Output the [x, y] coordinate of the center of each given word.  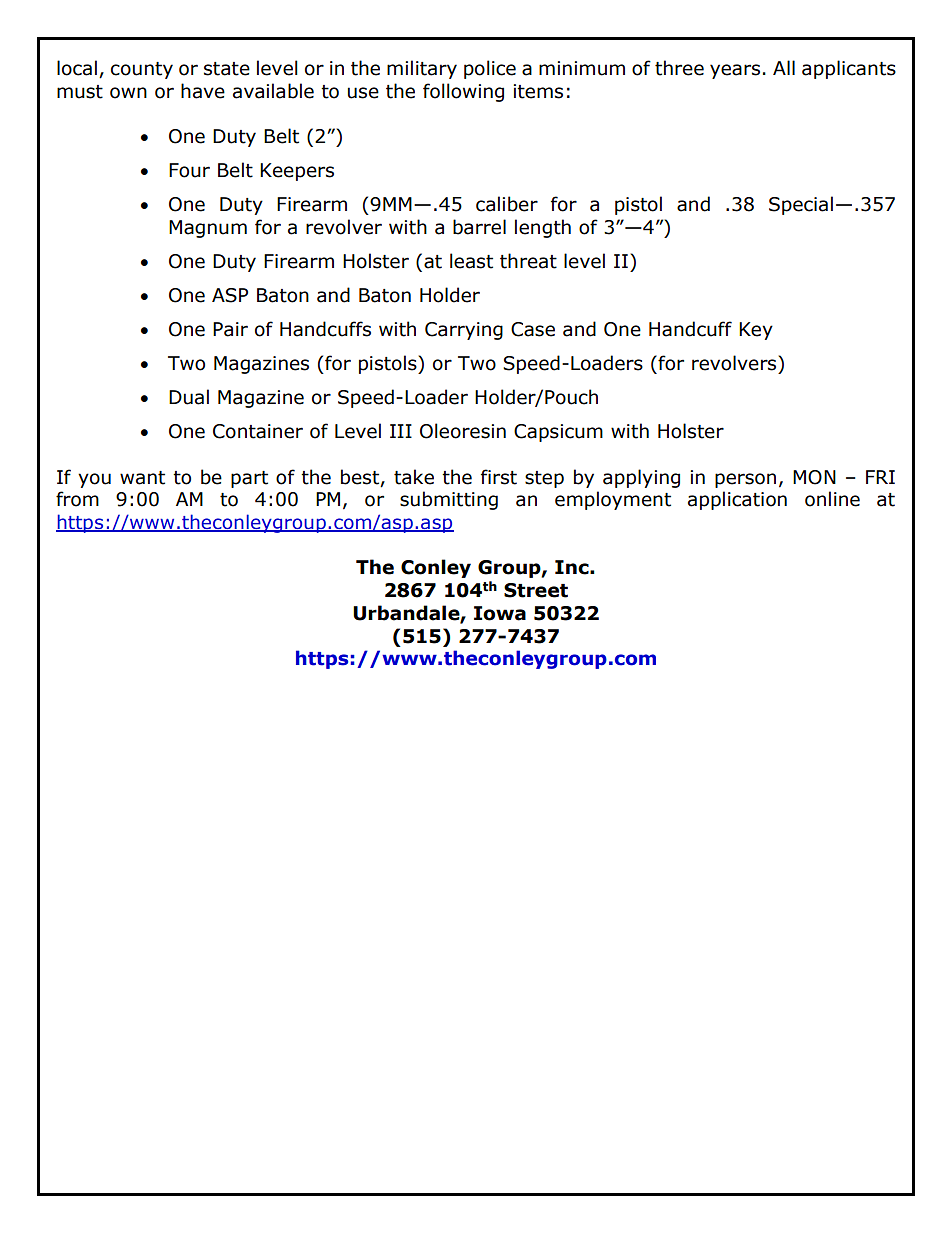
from [77, 499]
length [543, 228]
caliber [507, 204]
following [463, 92]
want [142, 478]
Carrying [464, 331]
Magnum [208, 229]
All [784, 67]
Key [756, 331]
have [203, 91]
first [499, 477]
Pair [230, 329]
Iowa [500, 613]
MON [814, 477]
